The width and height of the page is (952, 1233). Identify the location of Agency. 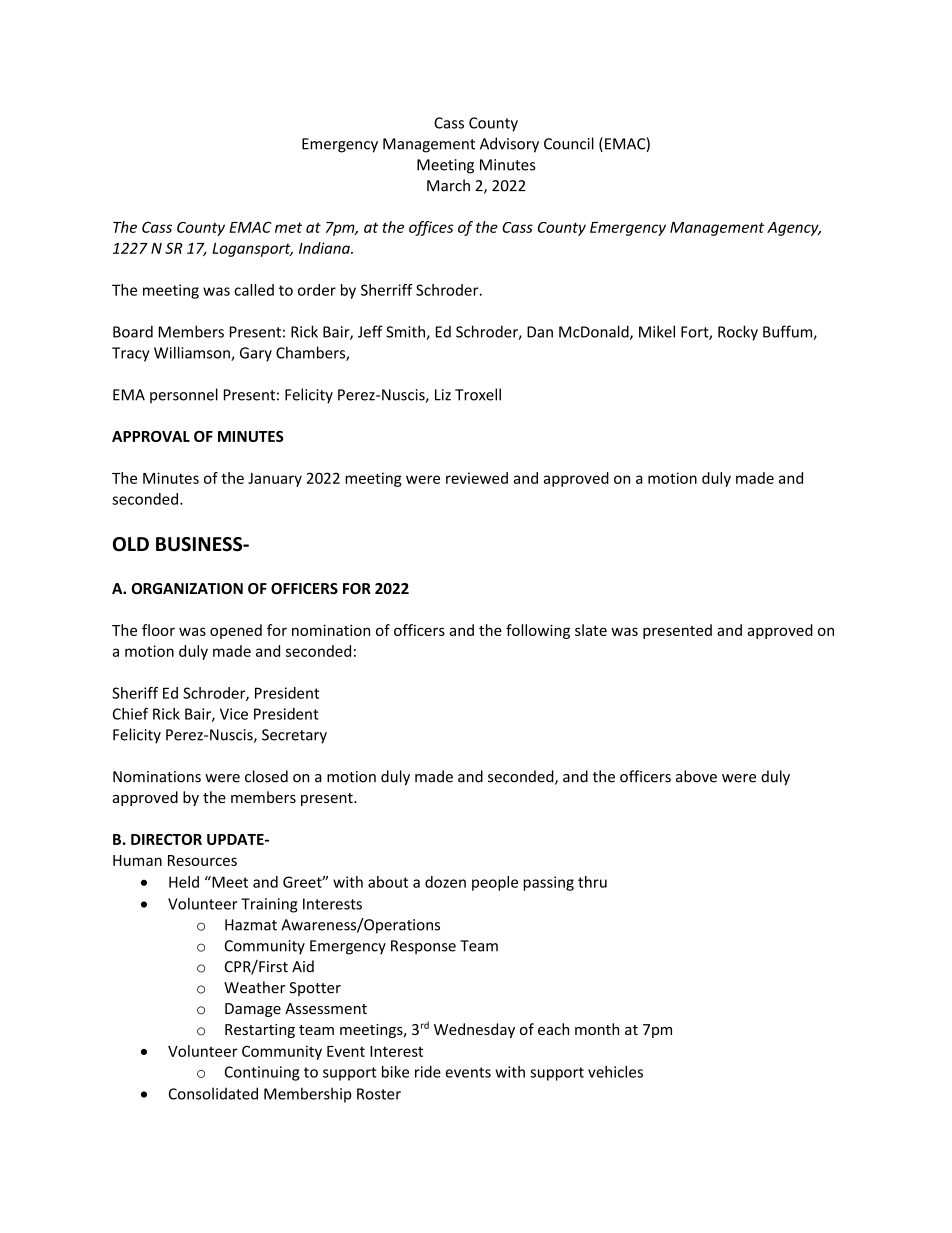
(794, 229).
